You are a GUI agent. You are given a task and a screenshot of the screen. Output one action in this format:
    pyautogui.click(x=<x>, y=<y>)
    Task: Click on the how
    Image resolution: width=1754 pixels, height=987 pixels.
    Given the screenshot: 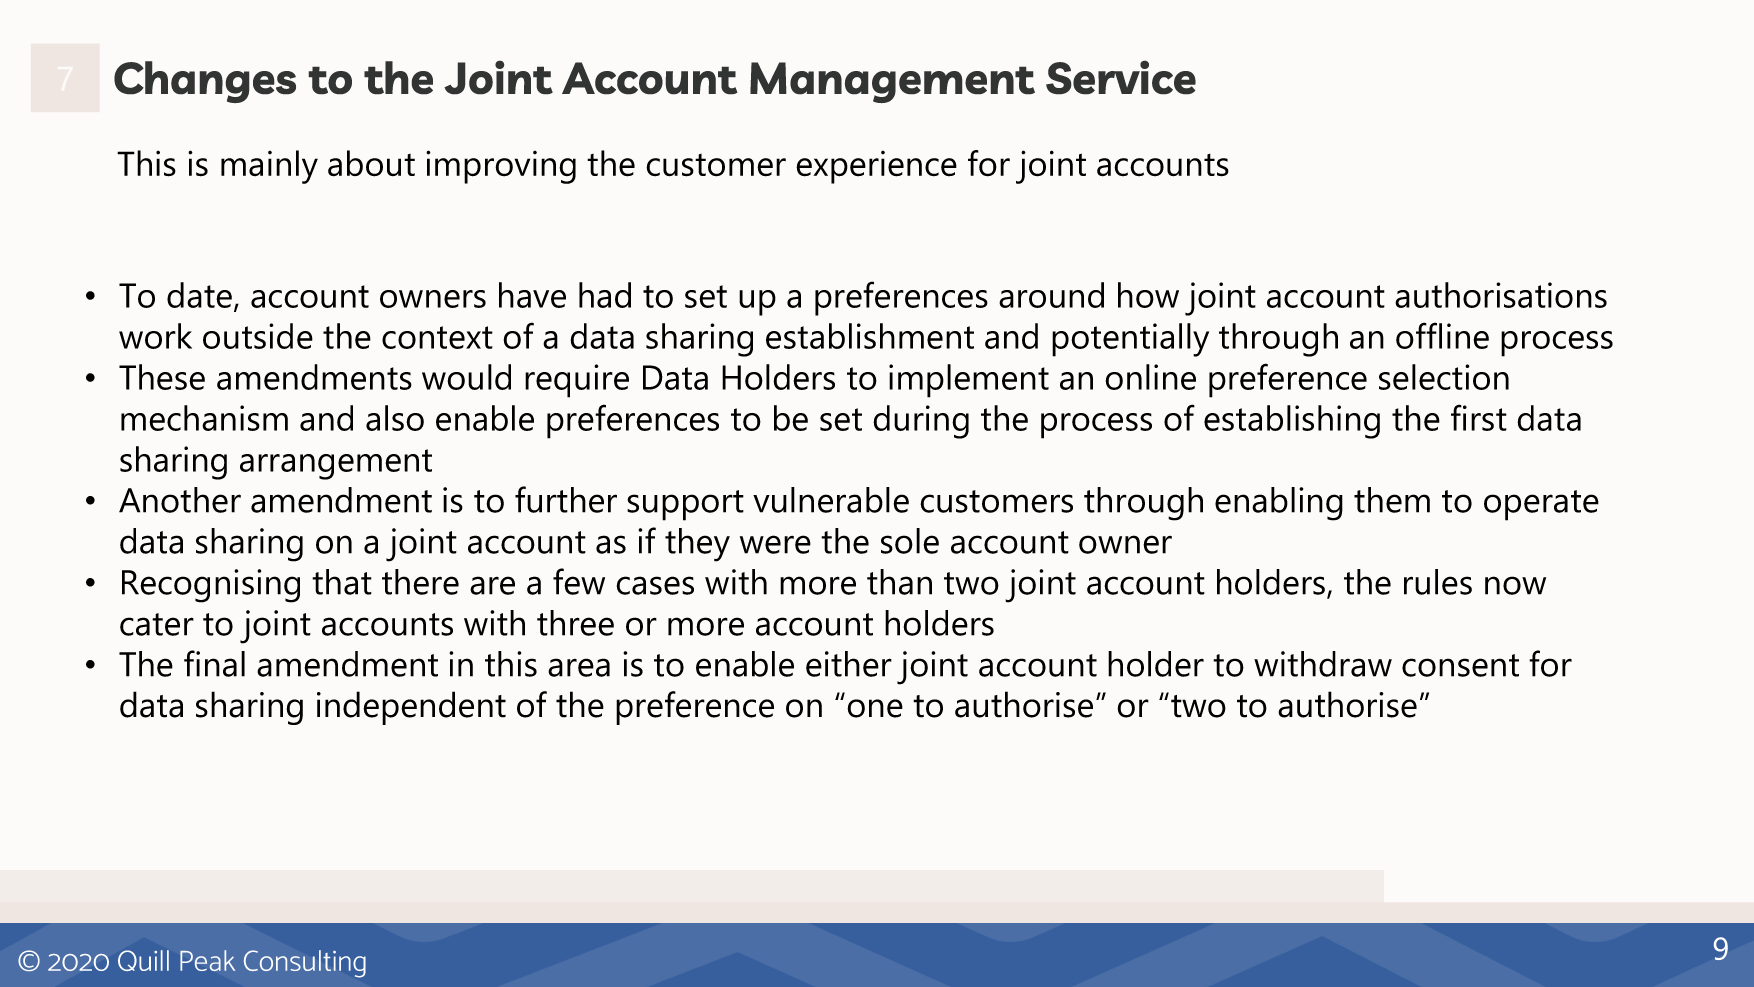 What is the action you would take?
    pyautogui.click(x=1148, y=295)
